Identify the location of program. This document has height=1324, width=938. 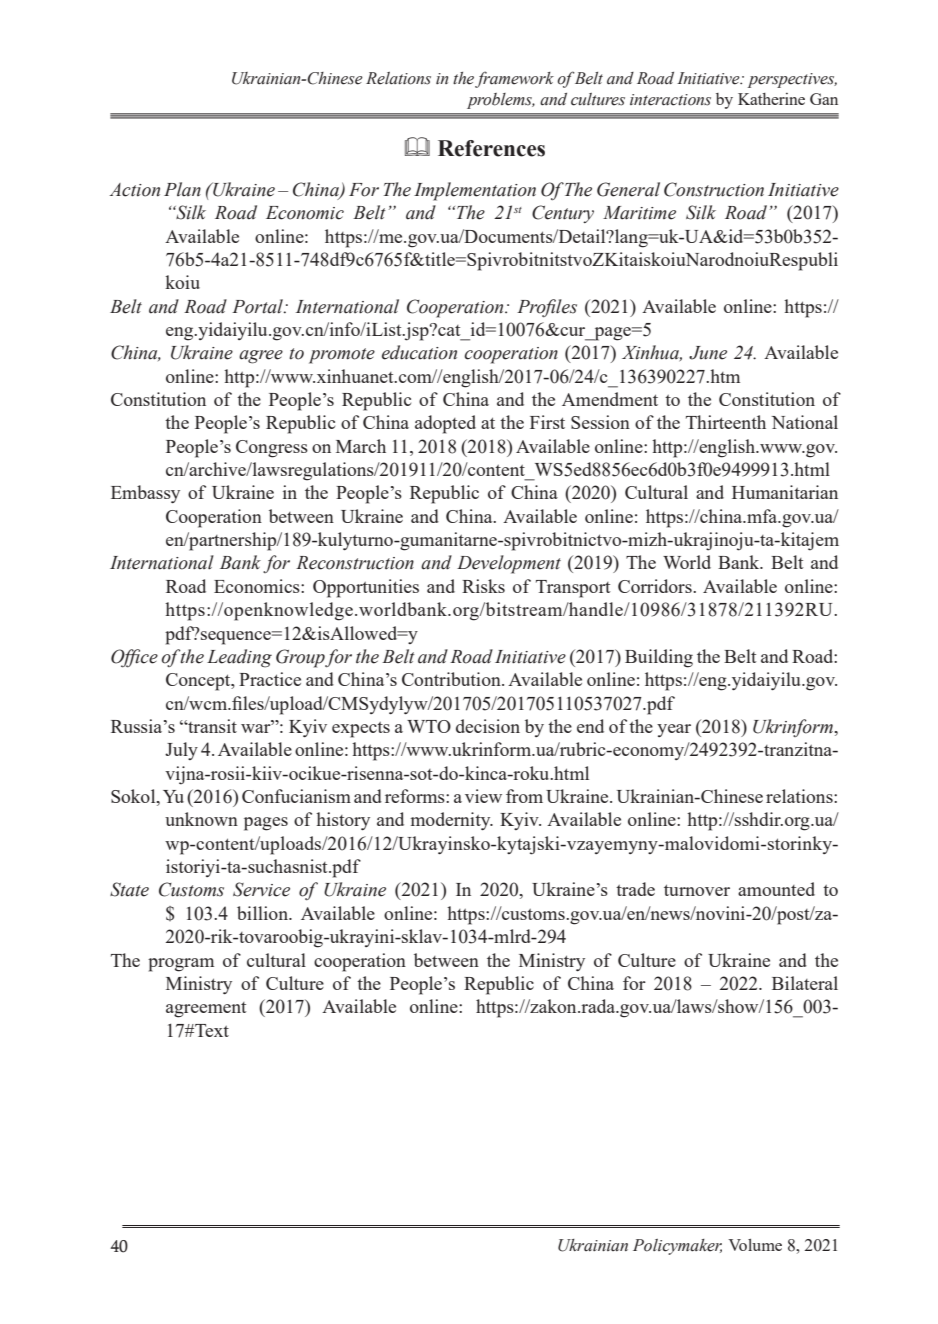
(181, 965).
